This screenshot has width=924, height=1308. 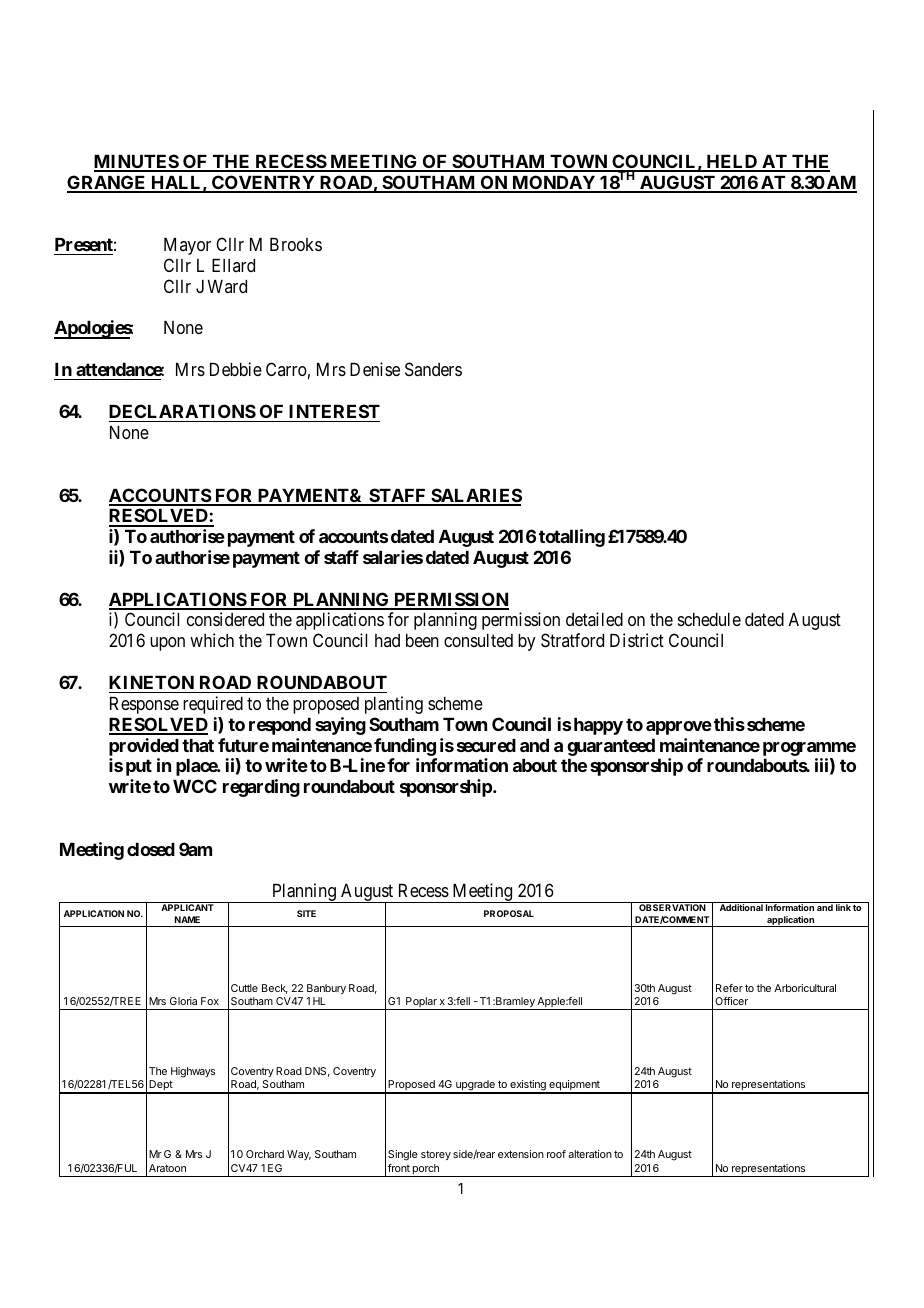 I want to click on storey, so click(x=436, y=1155).
